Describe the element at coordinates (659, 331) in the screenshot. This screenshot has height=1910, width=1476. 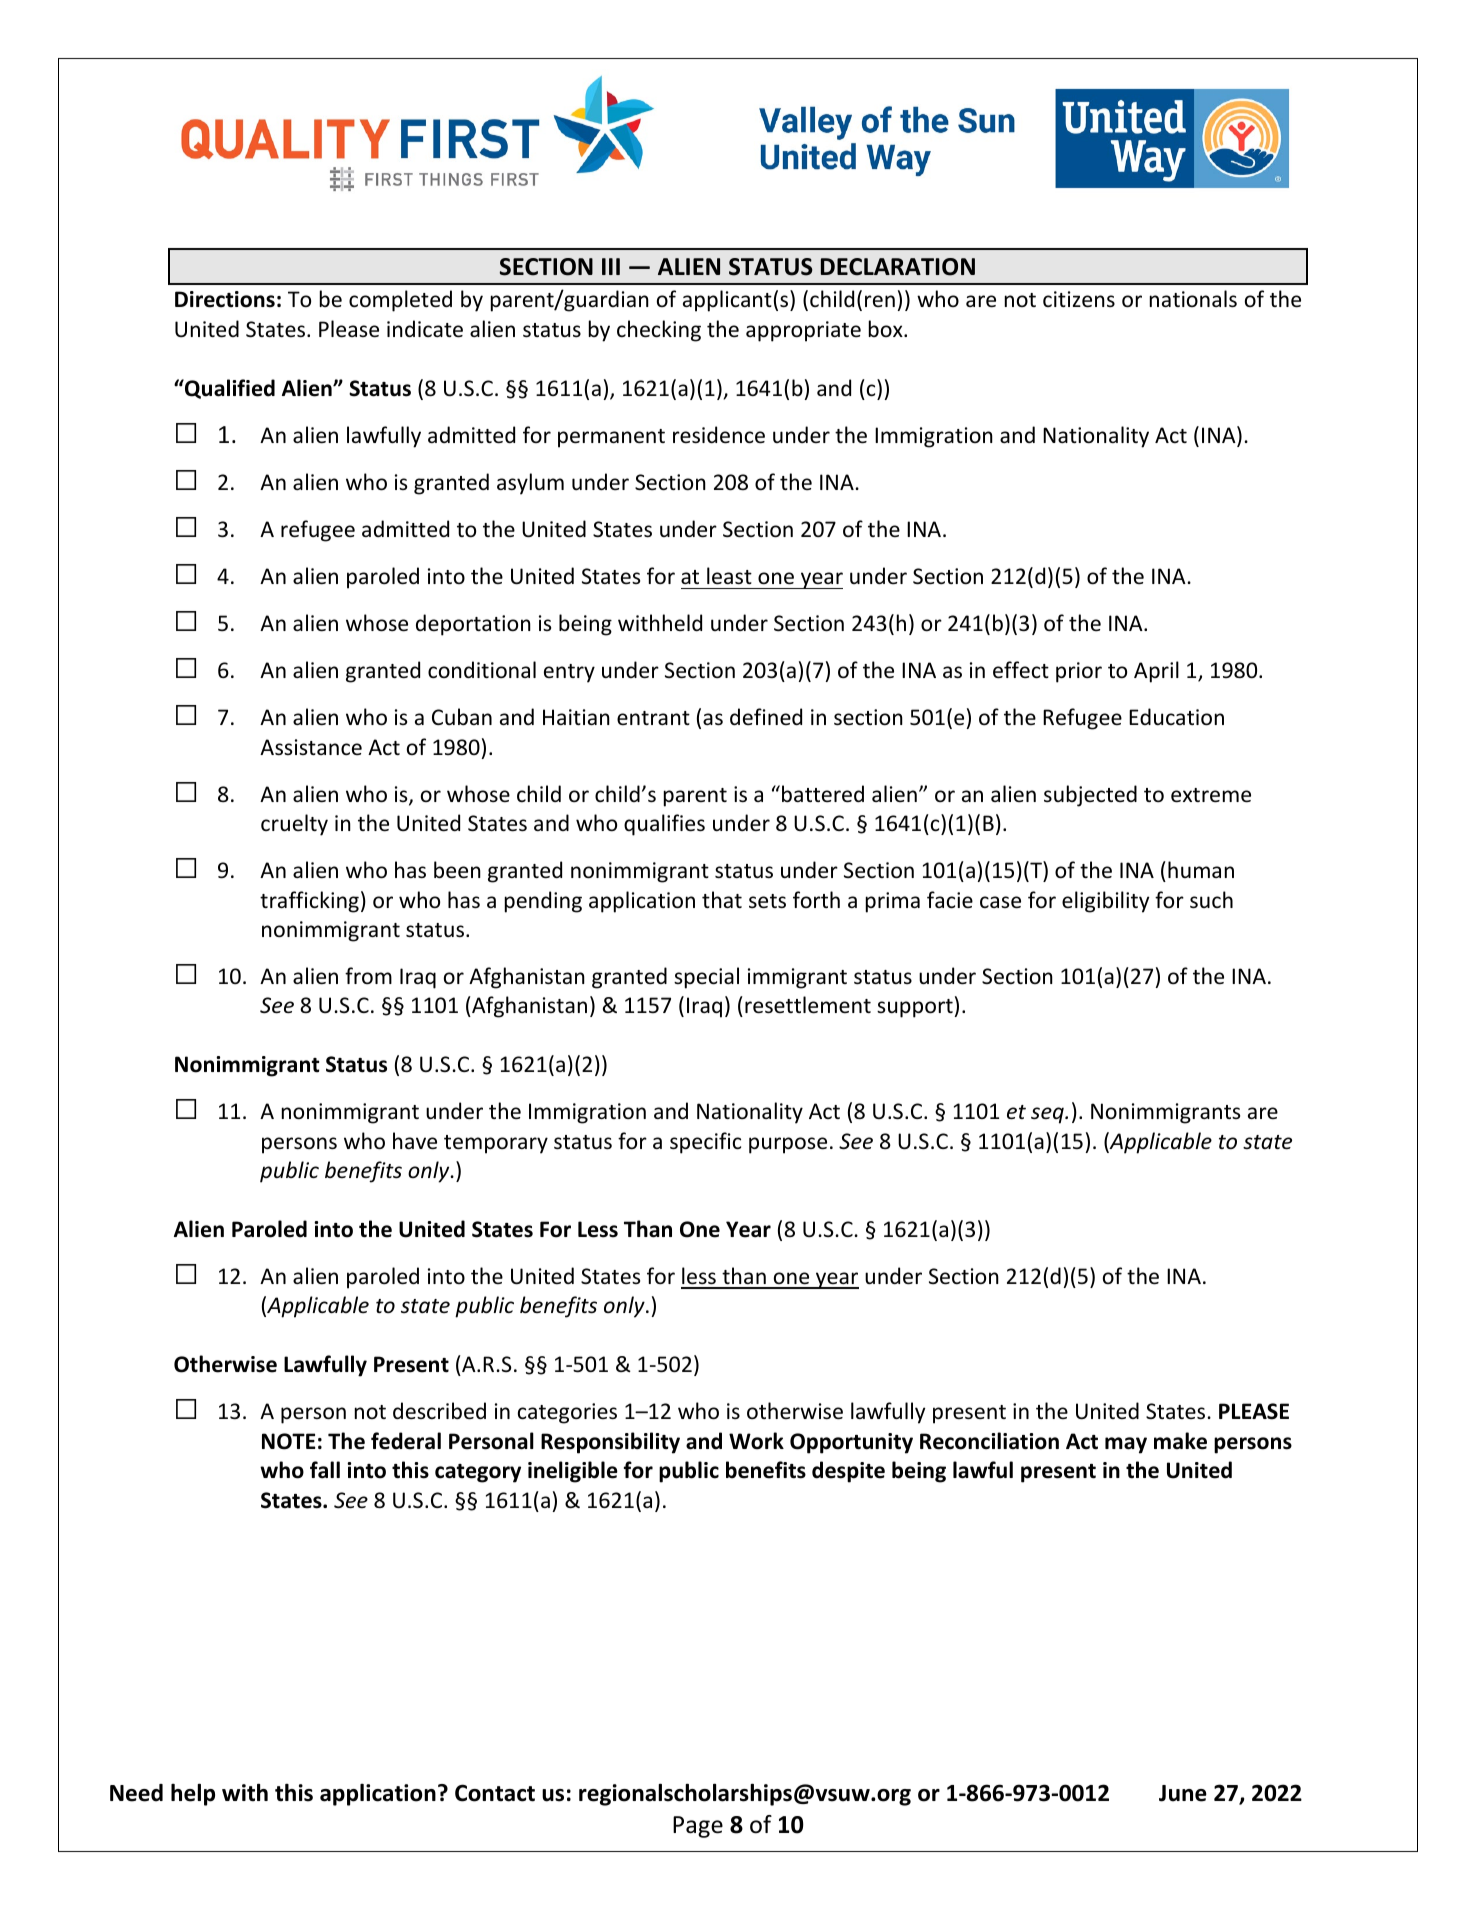
I see `checking` at that location.
